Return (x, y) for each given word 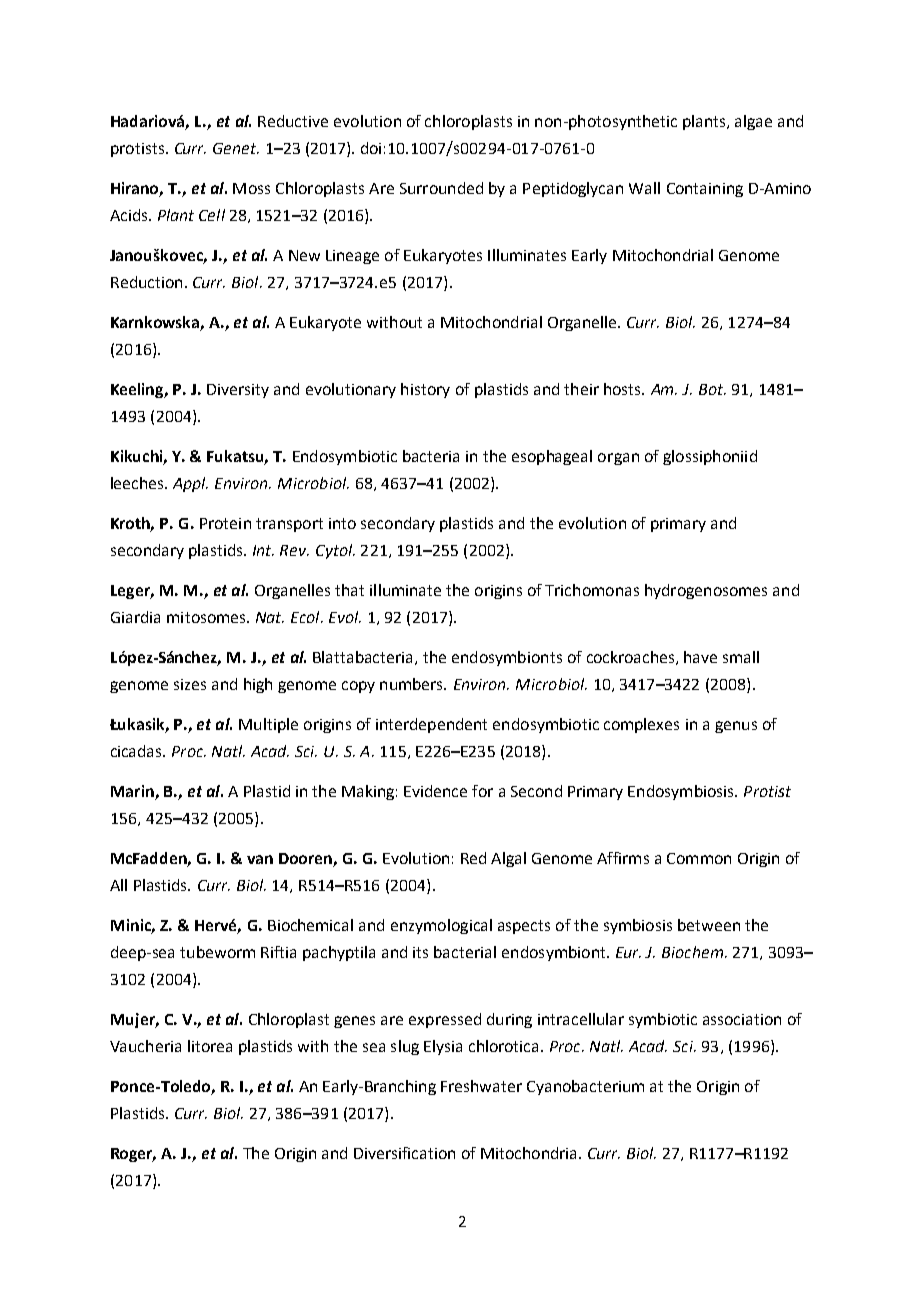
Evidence (435, 791)
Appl (190, 484)
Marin (132, 791)
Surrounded (441, 188)
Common (699, 858)
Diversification (404, 1153)
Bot (712, 389)
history (425, 390)
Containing (705, 190)
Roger (133, 1155)
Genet (236, 148)
